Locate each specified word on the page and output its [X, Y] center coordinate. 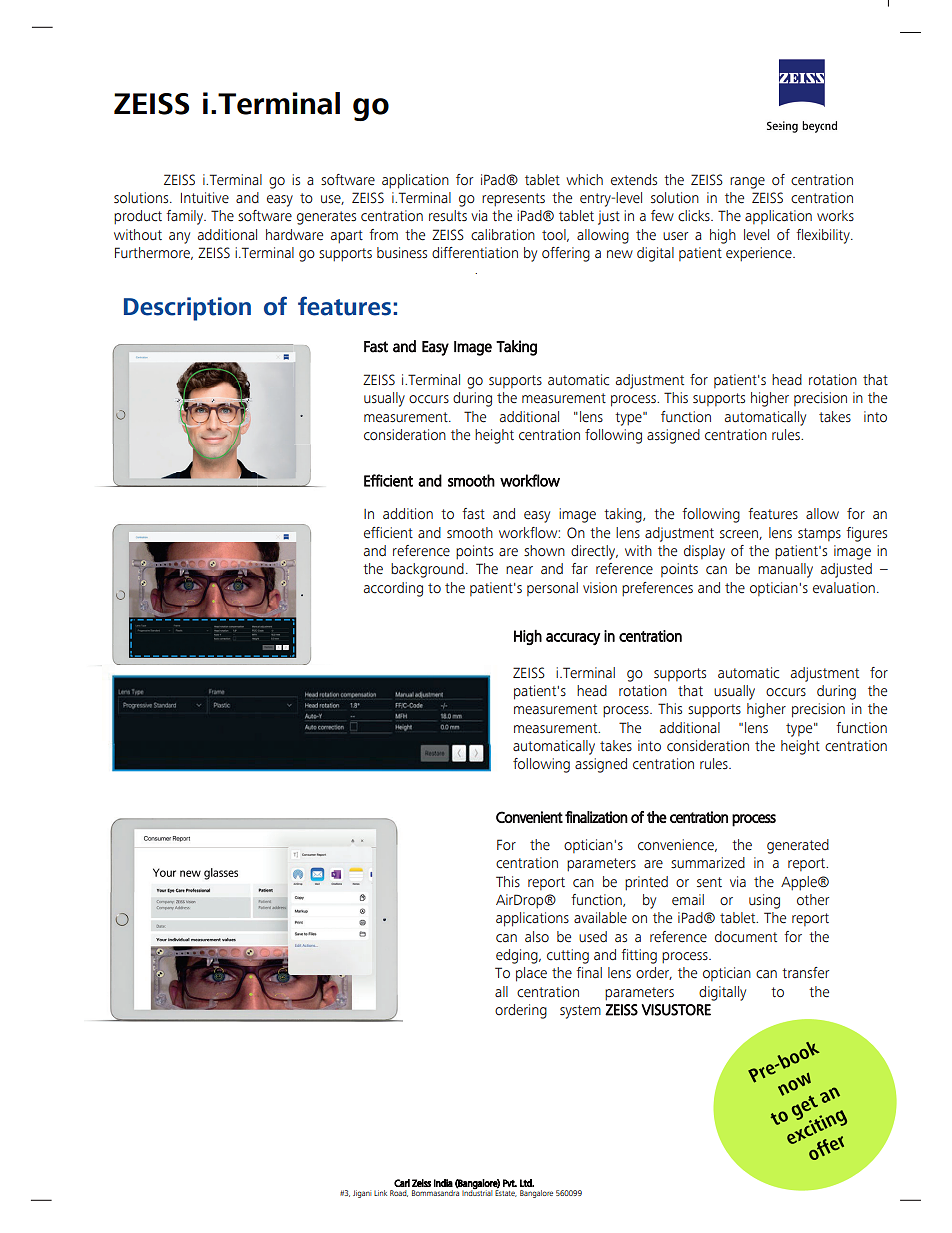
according [393, 589]
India [443, 1183]
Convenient [529, 817]
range [747, 183]
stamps [819, 534]
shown [544, 551]
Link [380, 1193]
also [537, 936]
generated [798, 846]
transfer [805, 973]
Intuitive [205, 198]
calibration [503, 235]
